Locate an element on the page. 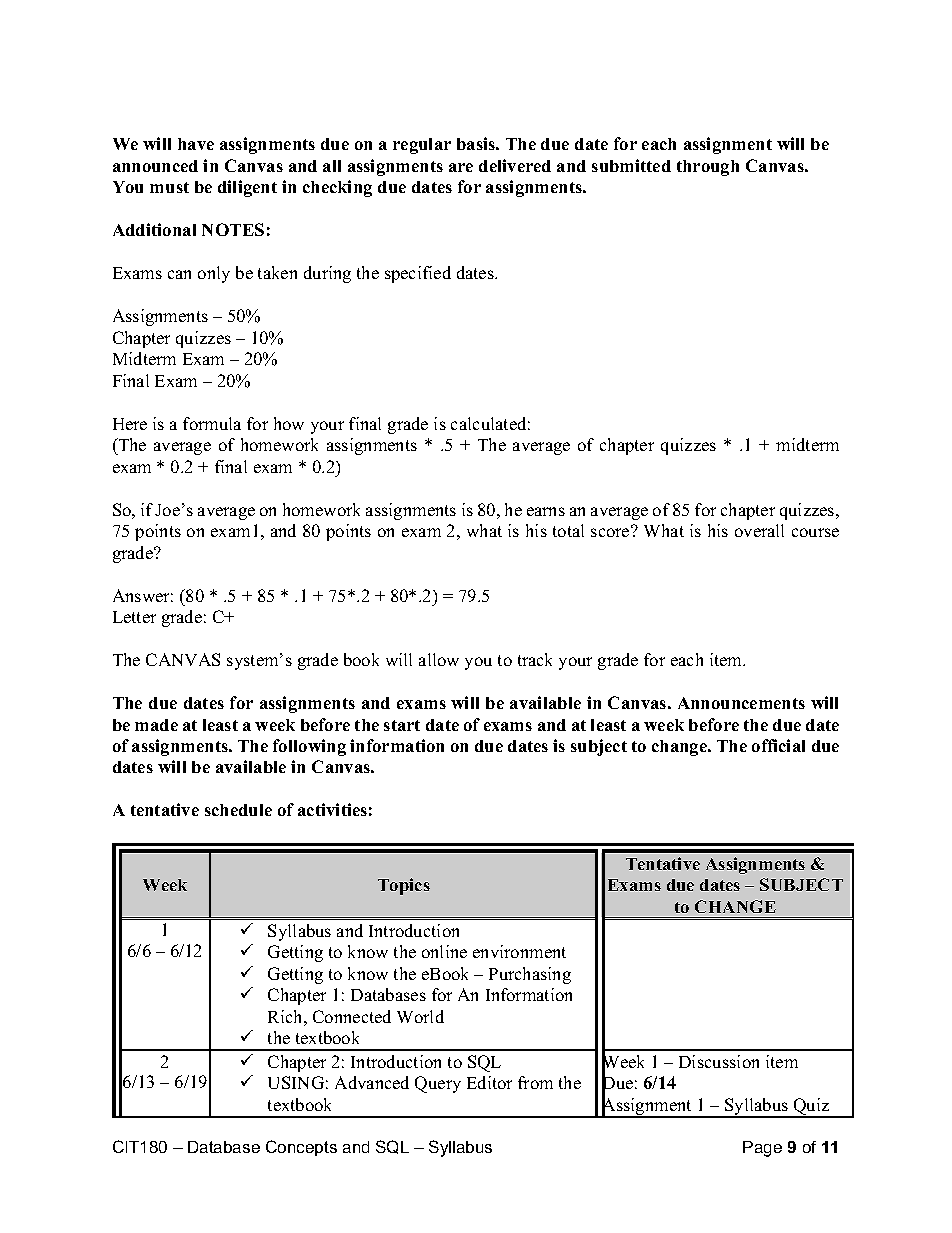  are is located at coordinates (461, 167).
